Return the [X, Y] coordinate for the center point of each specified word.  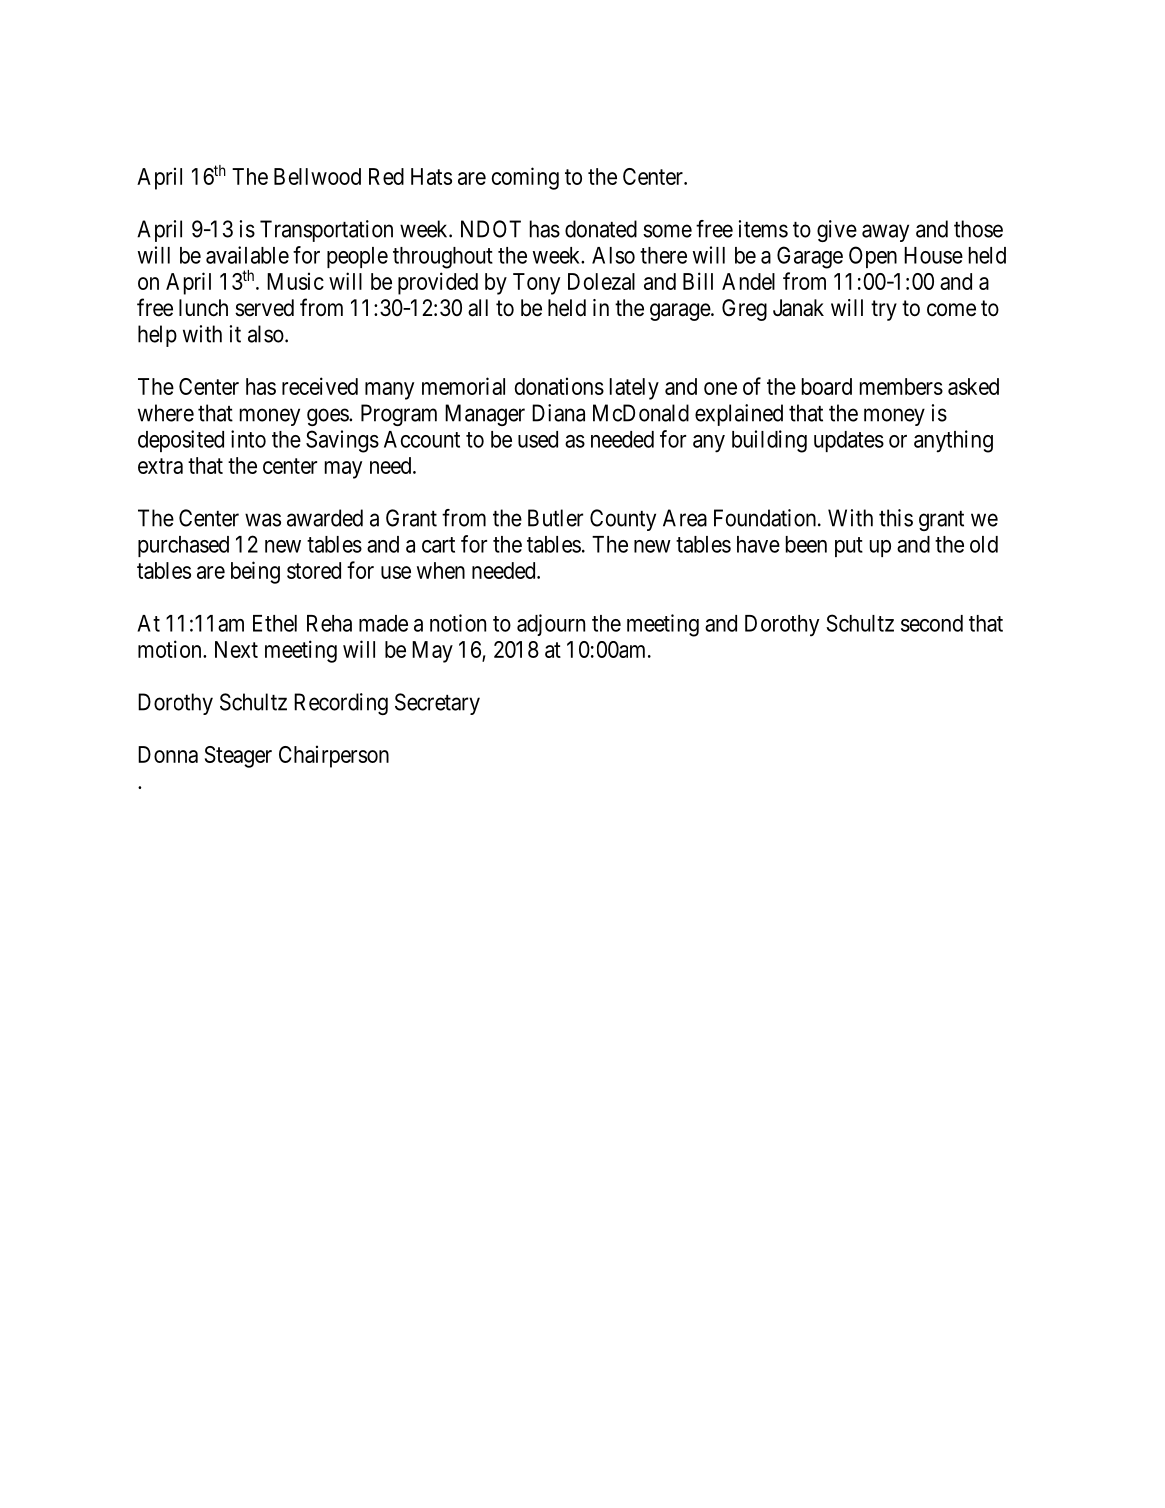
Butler [555, 518]
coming [525, 178]
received [320, 386]
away [885, 233]
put [849, 547]
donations [559, 386]
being [255, 572]
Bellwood [317, 176]
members [901, 386]
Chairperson [334, 756]
